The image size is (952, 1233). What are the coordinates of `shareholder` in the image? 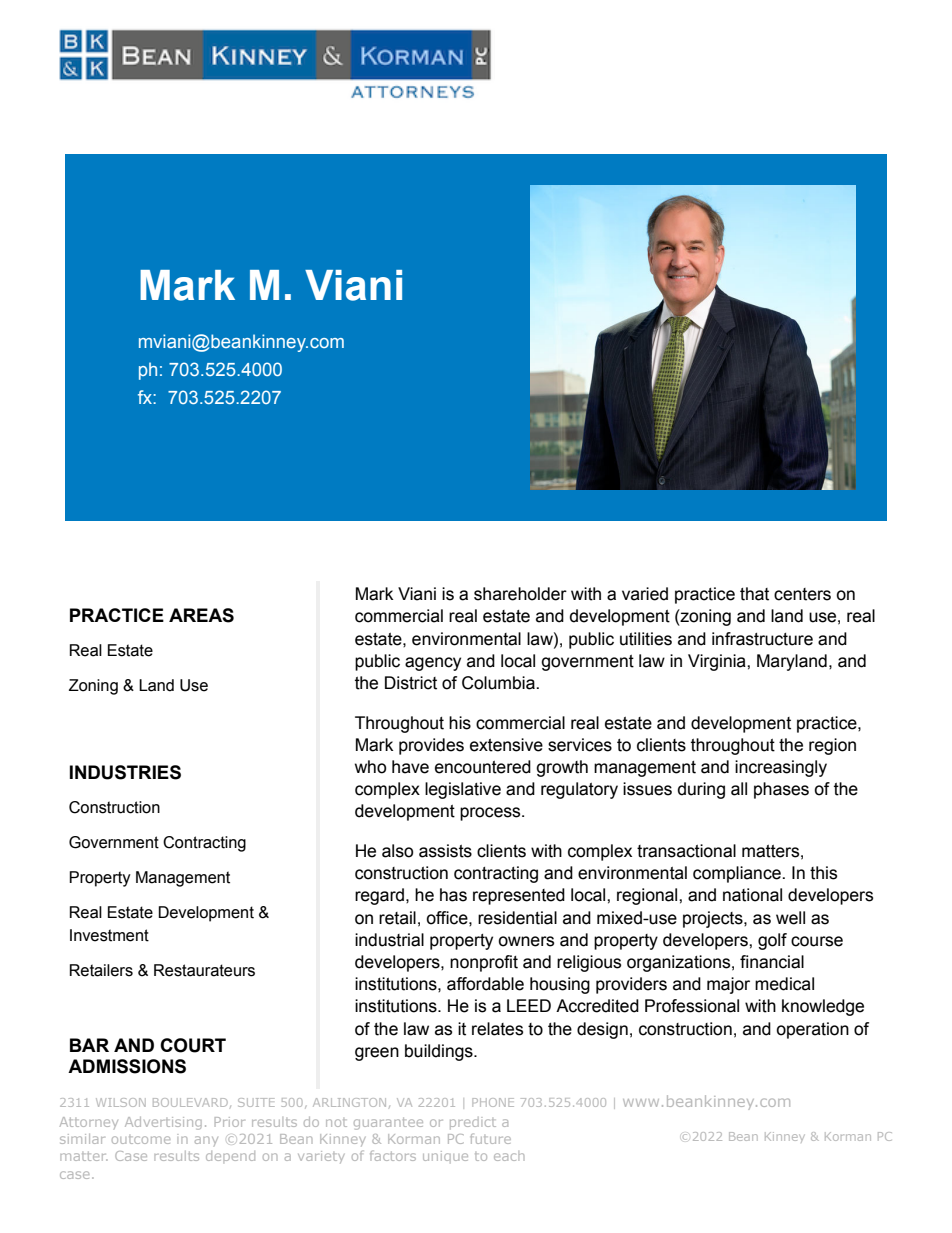 It's located at (520, 594).
